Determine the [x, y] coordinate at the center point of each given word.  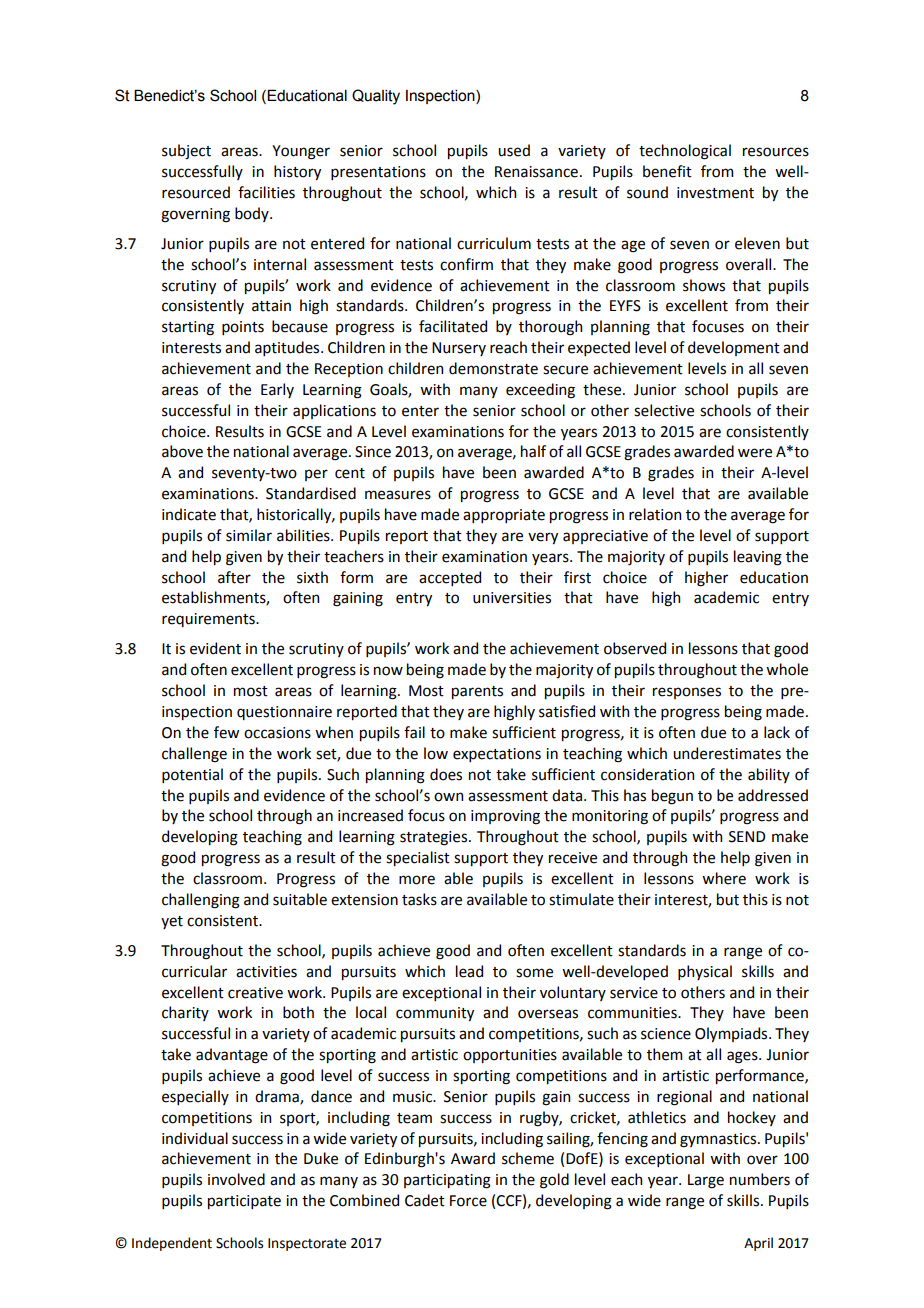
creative [255, 993]
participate [244, 1202]
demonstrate [493, 368]
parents [477, 692]
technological [685, 152]
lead [469, 971]
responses [687, 693]
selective [664, 410]
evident [215, 648]
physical [705, 972]
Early [277, 390]
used [514, 150]
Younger [301, 152]
